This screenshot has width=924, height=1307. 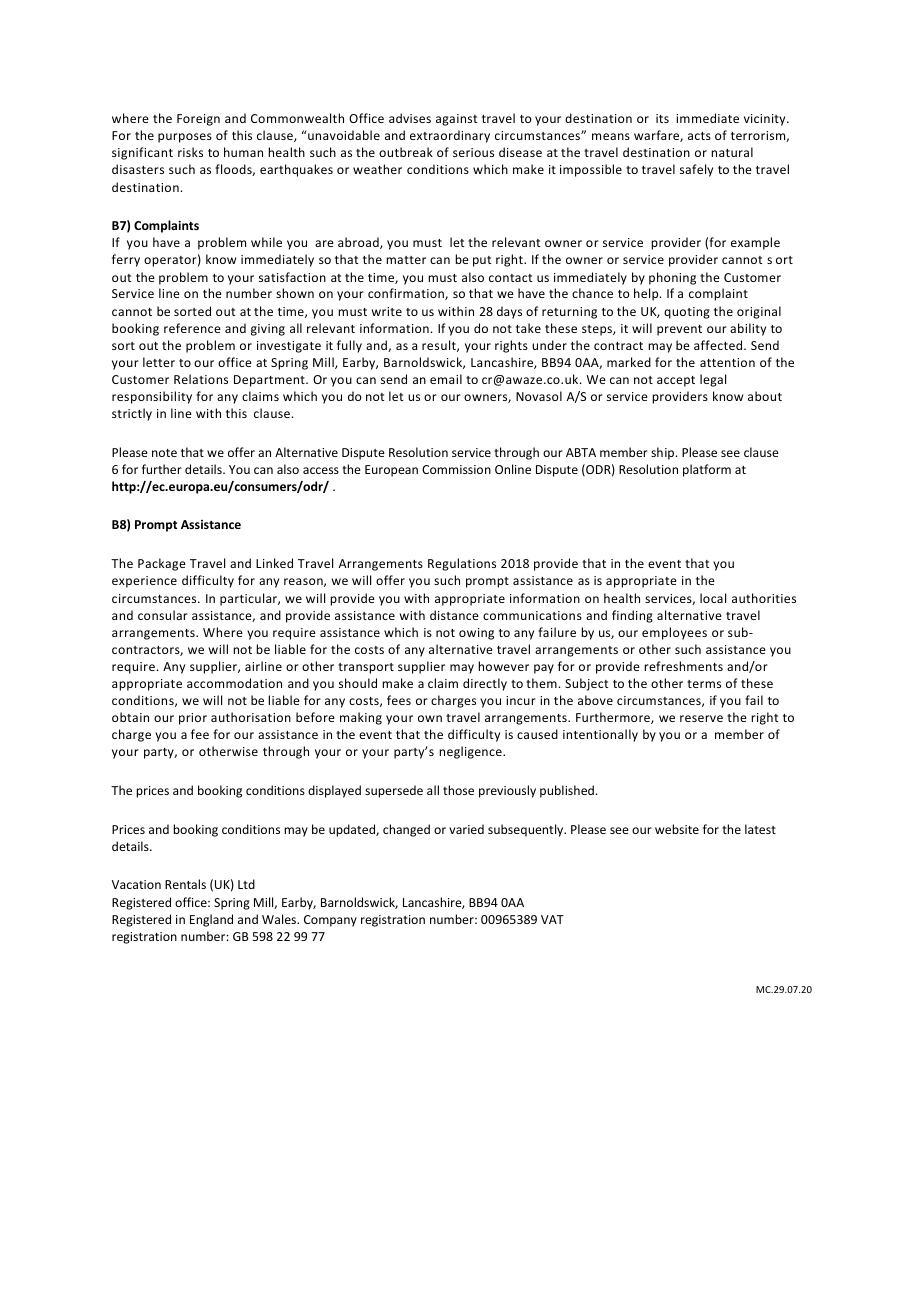 What do you see at coordinates (462, 564) in the screenshot?
I see `Regulations` at bounding box center [462, 564].
